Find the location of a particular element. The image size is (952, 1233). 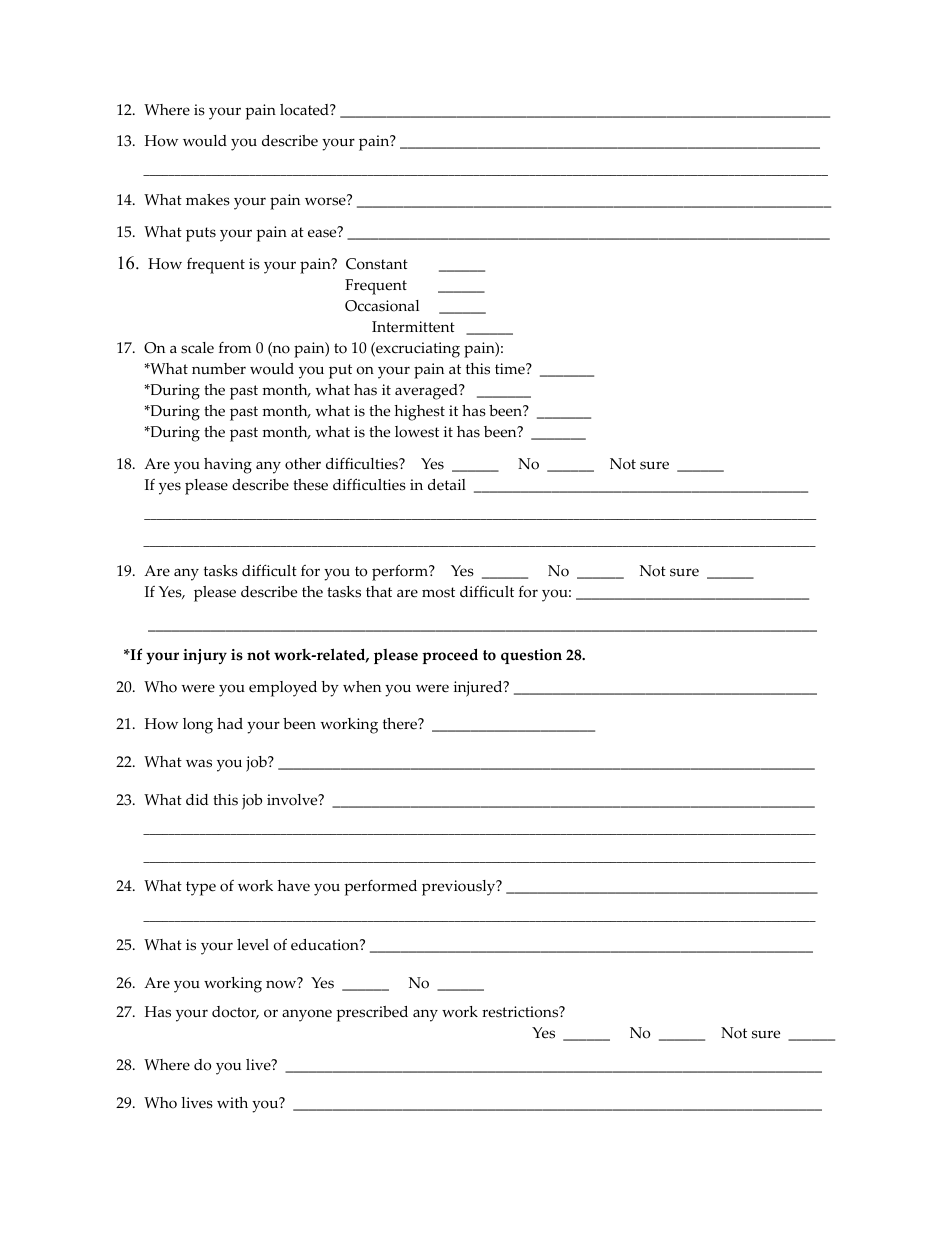

when is located at coordinates (362, 687).
